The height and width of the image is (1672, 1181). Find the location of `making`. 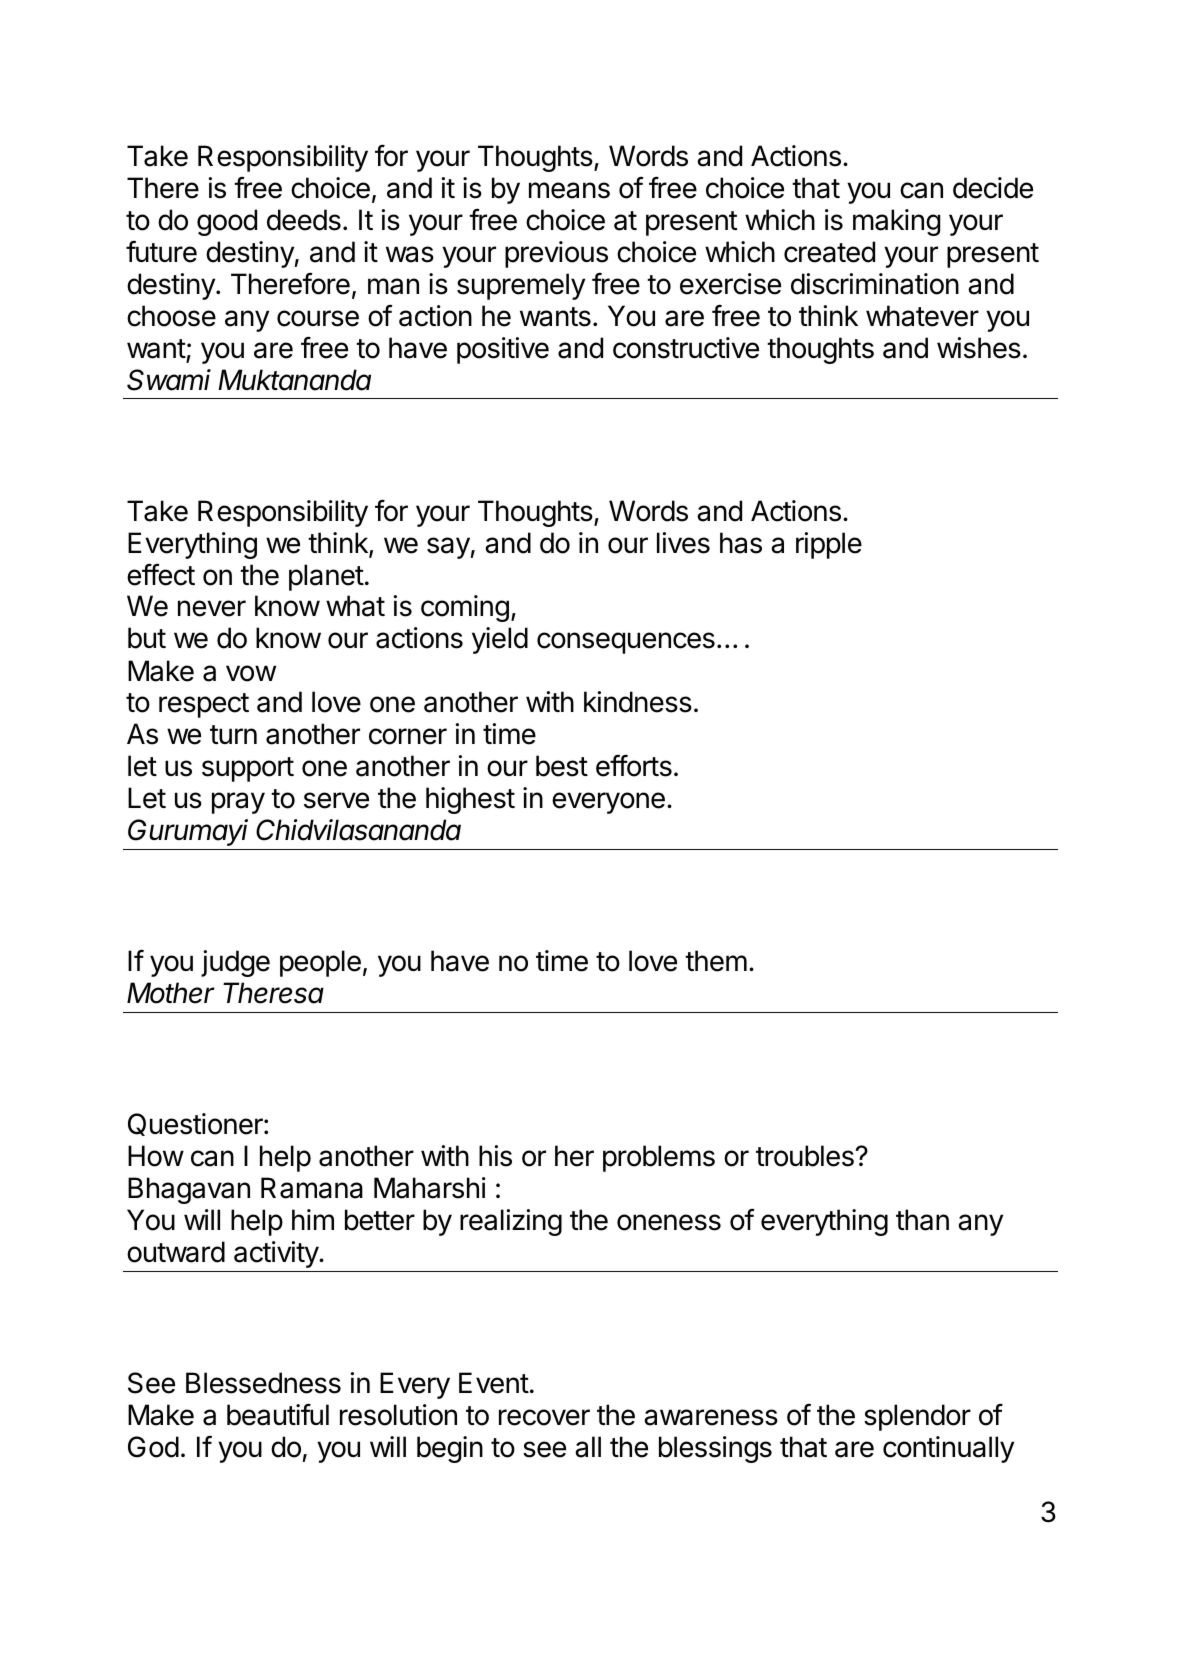

making is located at coordinates (896, 222).
